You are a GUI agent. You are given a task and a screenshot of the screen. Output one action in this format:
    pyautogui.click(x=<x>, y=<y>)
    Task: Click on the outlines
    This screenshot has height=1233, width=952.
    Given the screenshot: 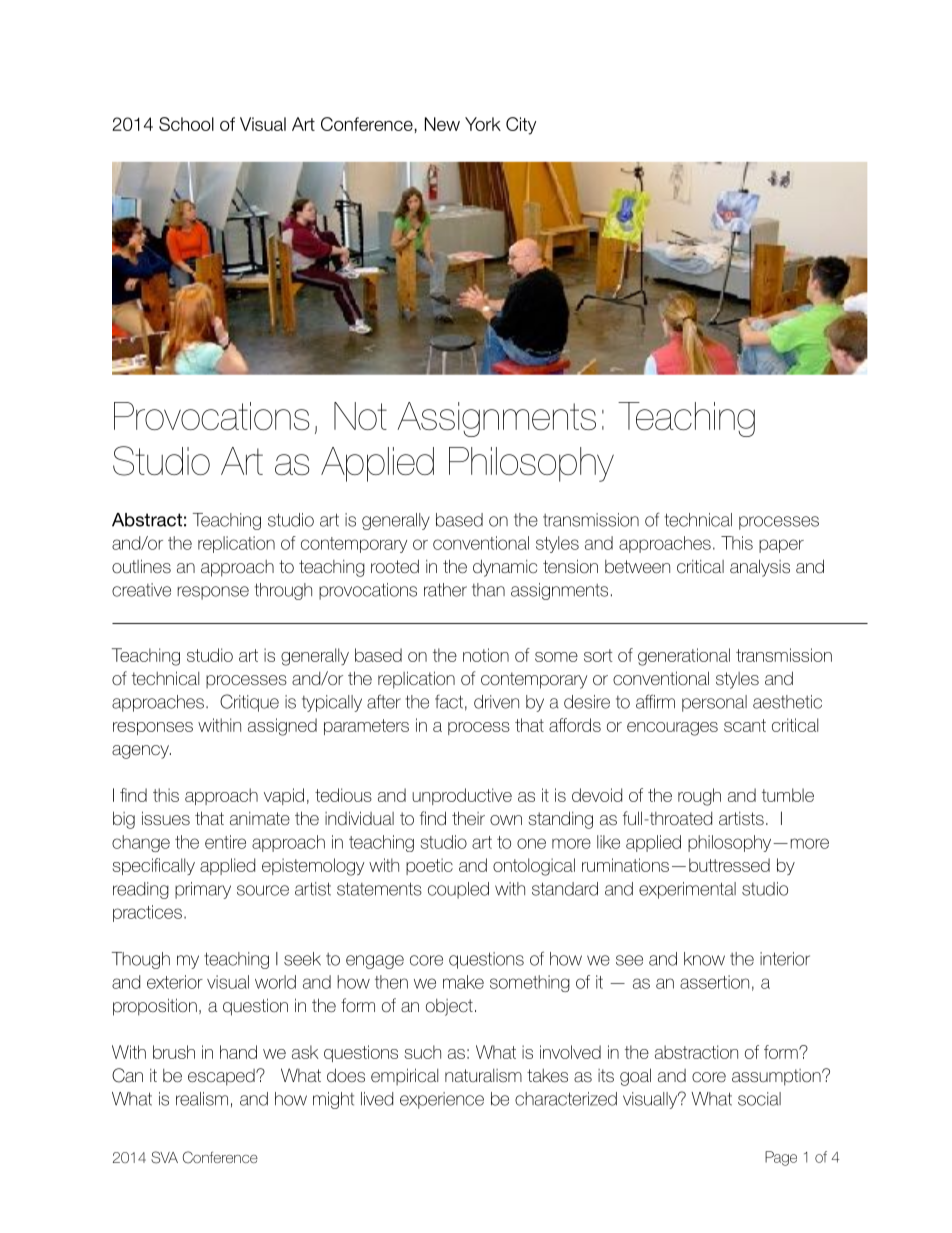 What is the action you would take?
    pyautogui.click(x=141, y=566)
